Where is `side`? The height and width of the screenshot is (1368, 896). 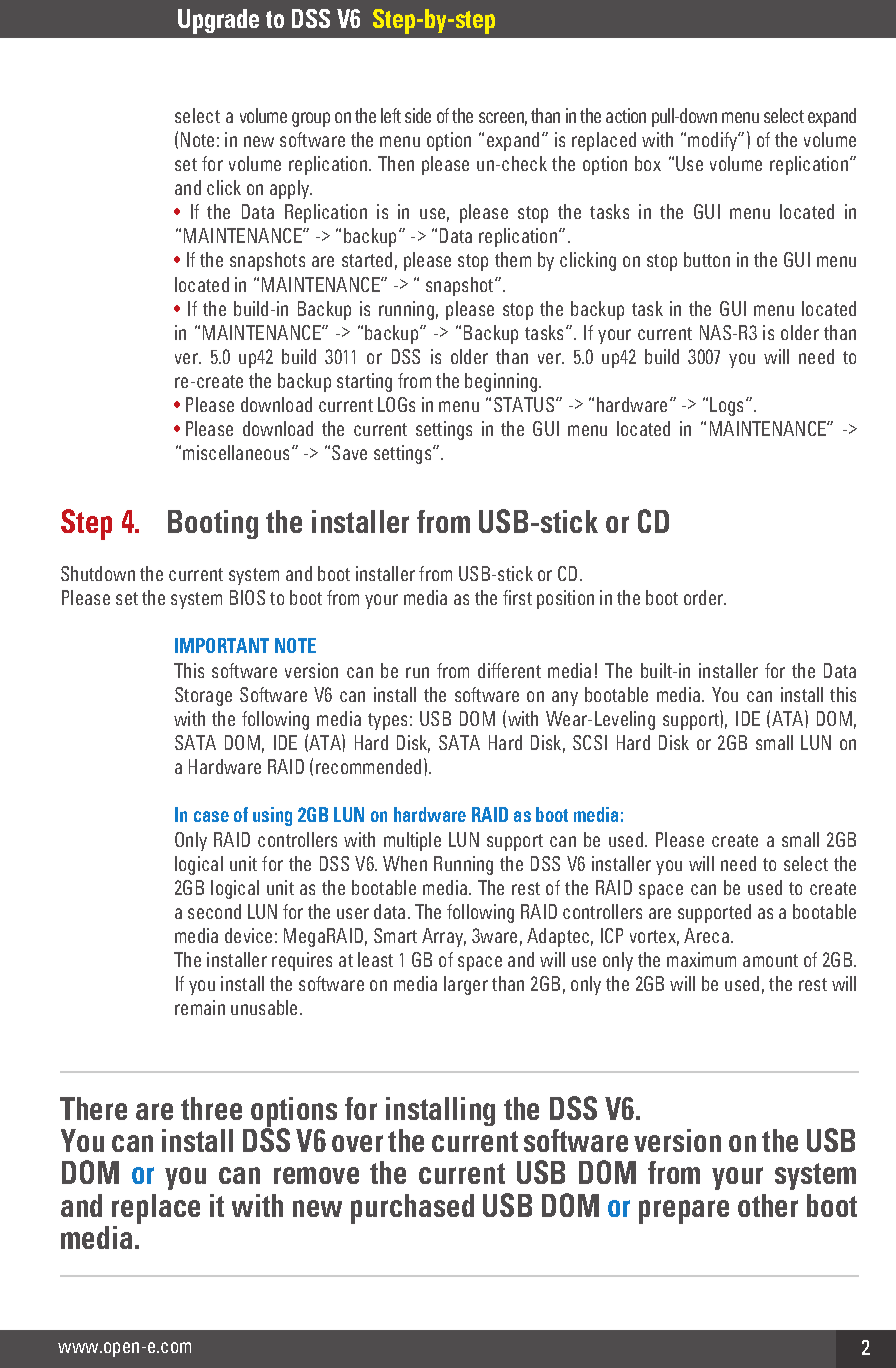
side is located at coordinates (418, 115).
